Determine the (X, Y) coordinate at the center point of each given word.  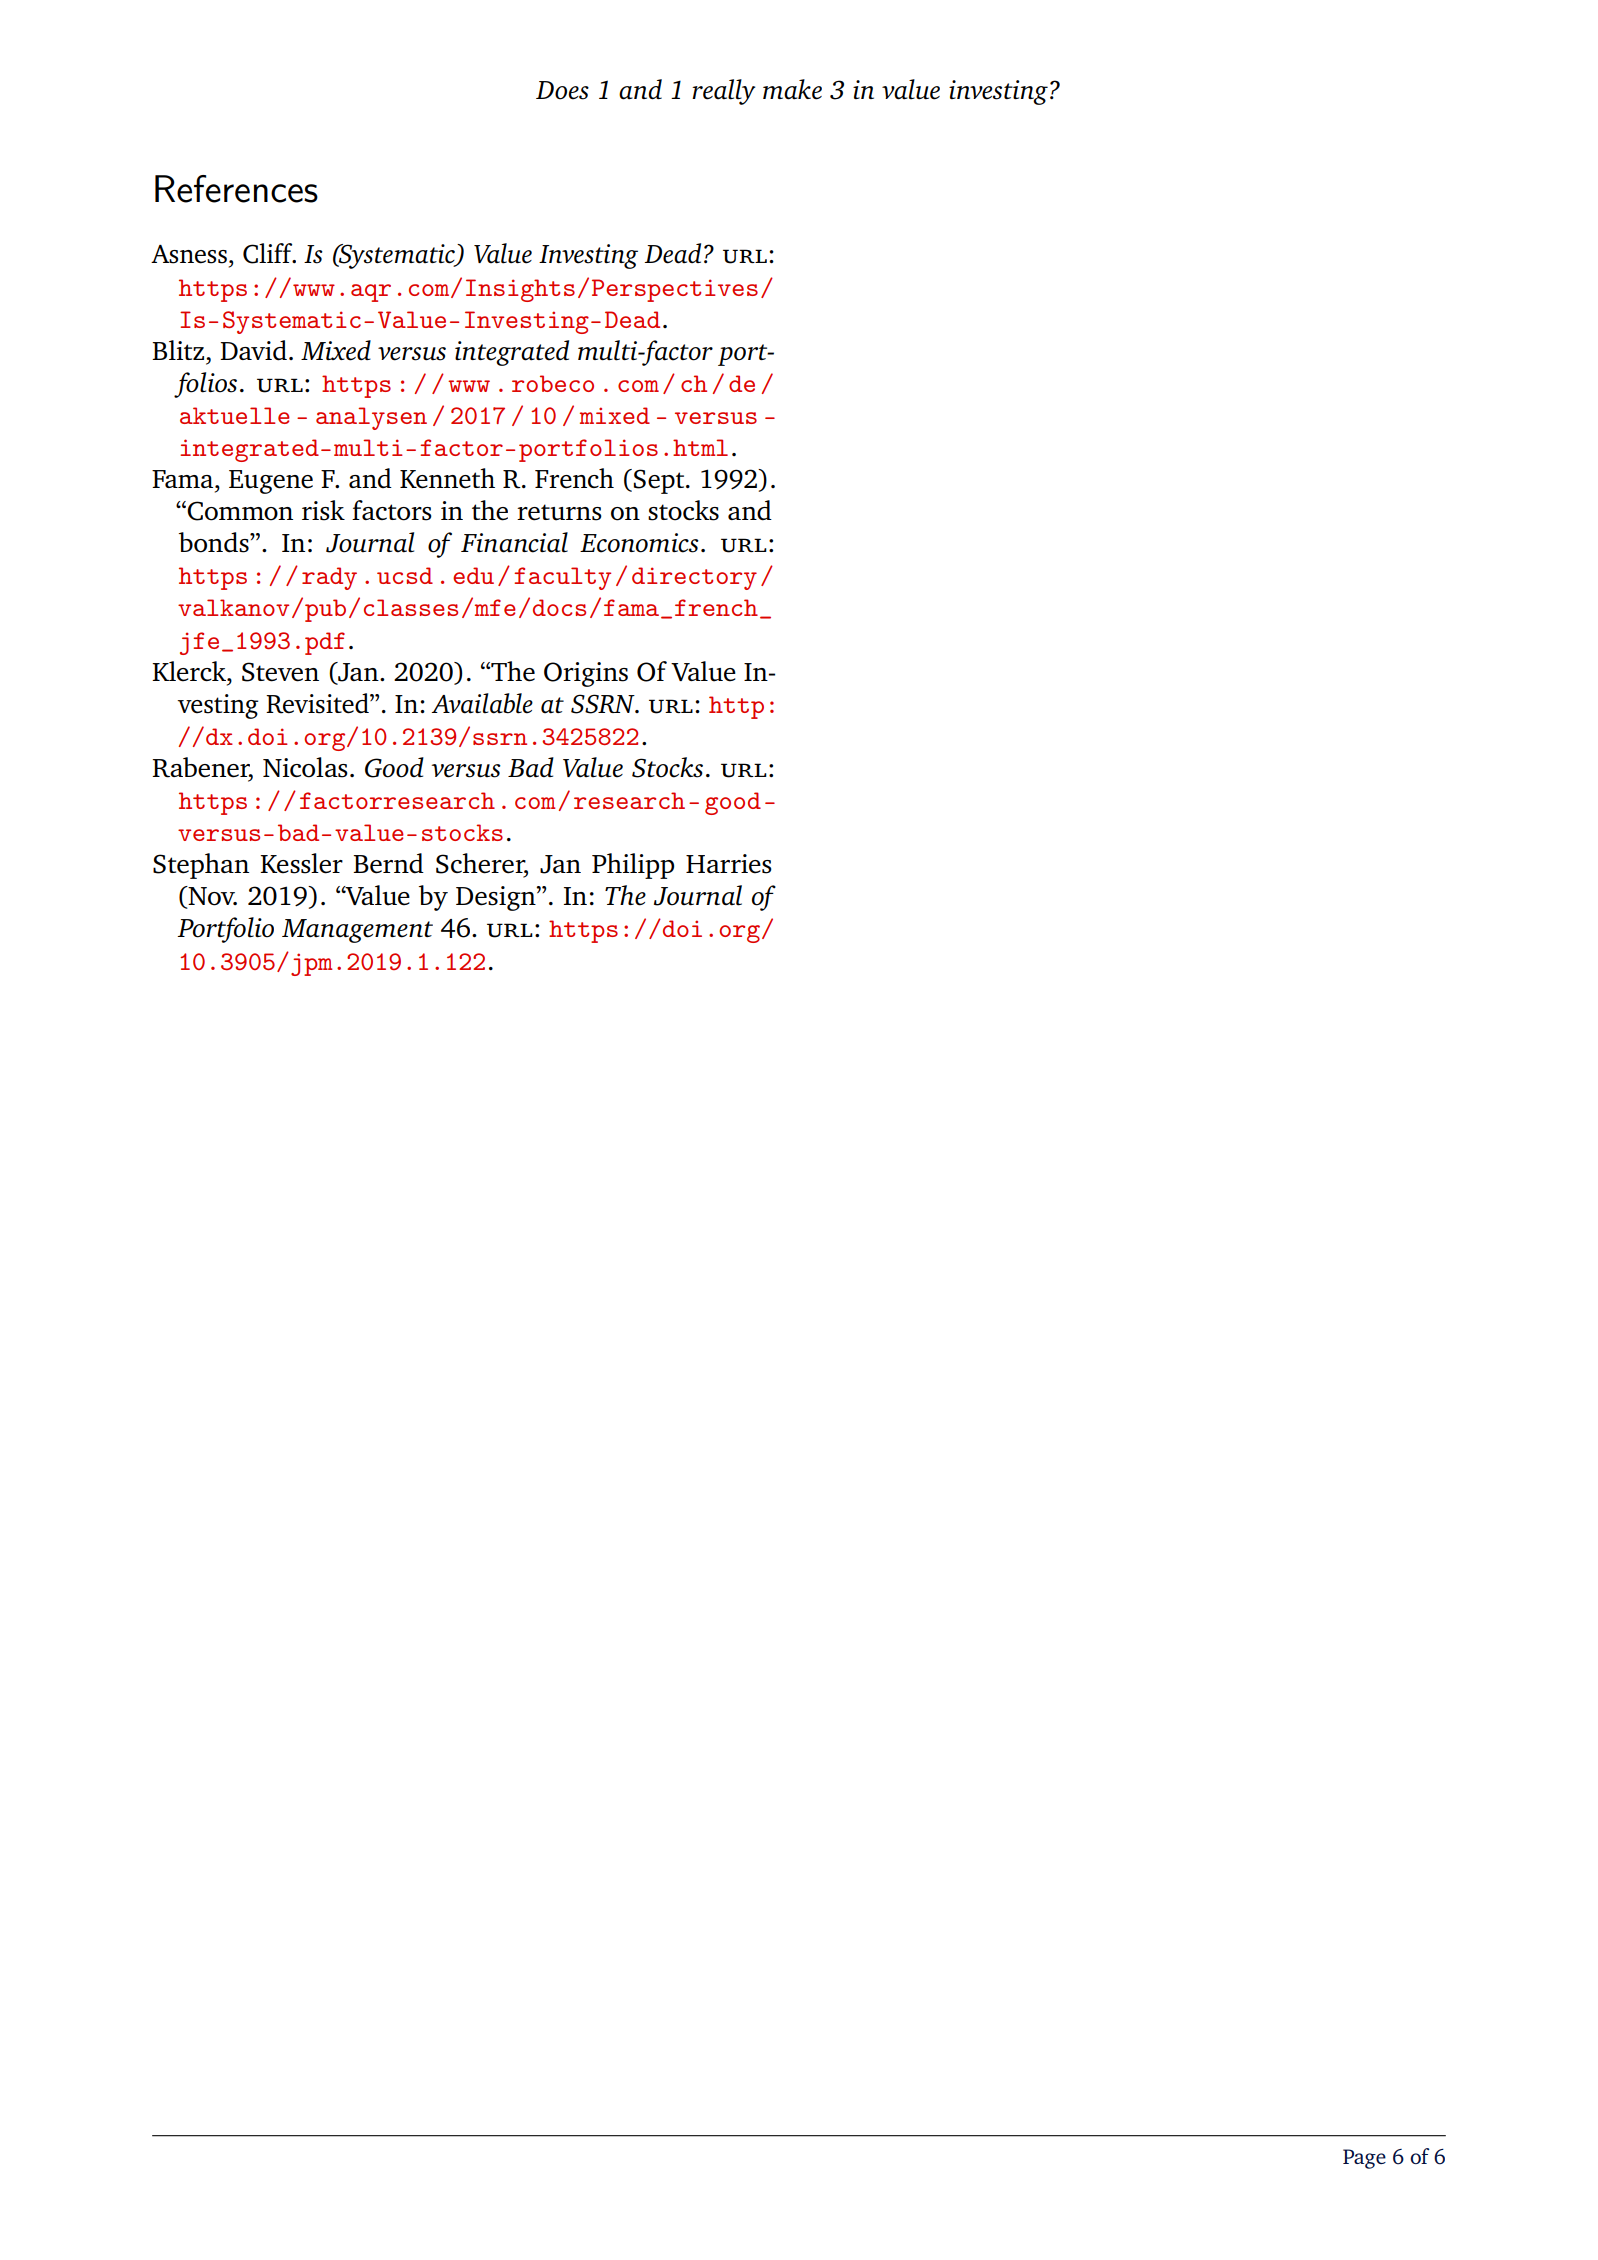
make (792, 89)
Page (1364, 2159)
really (723, 92)
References (236, 189)
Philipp (633, 866)
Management (357, 931)
